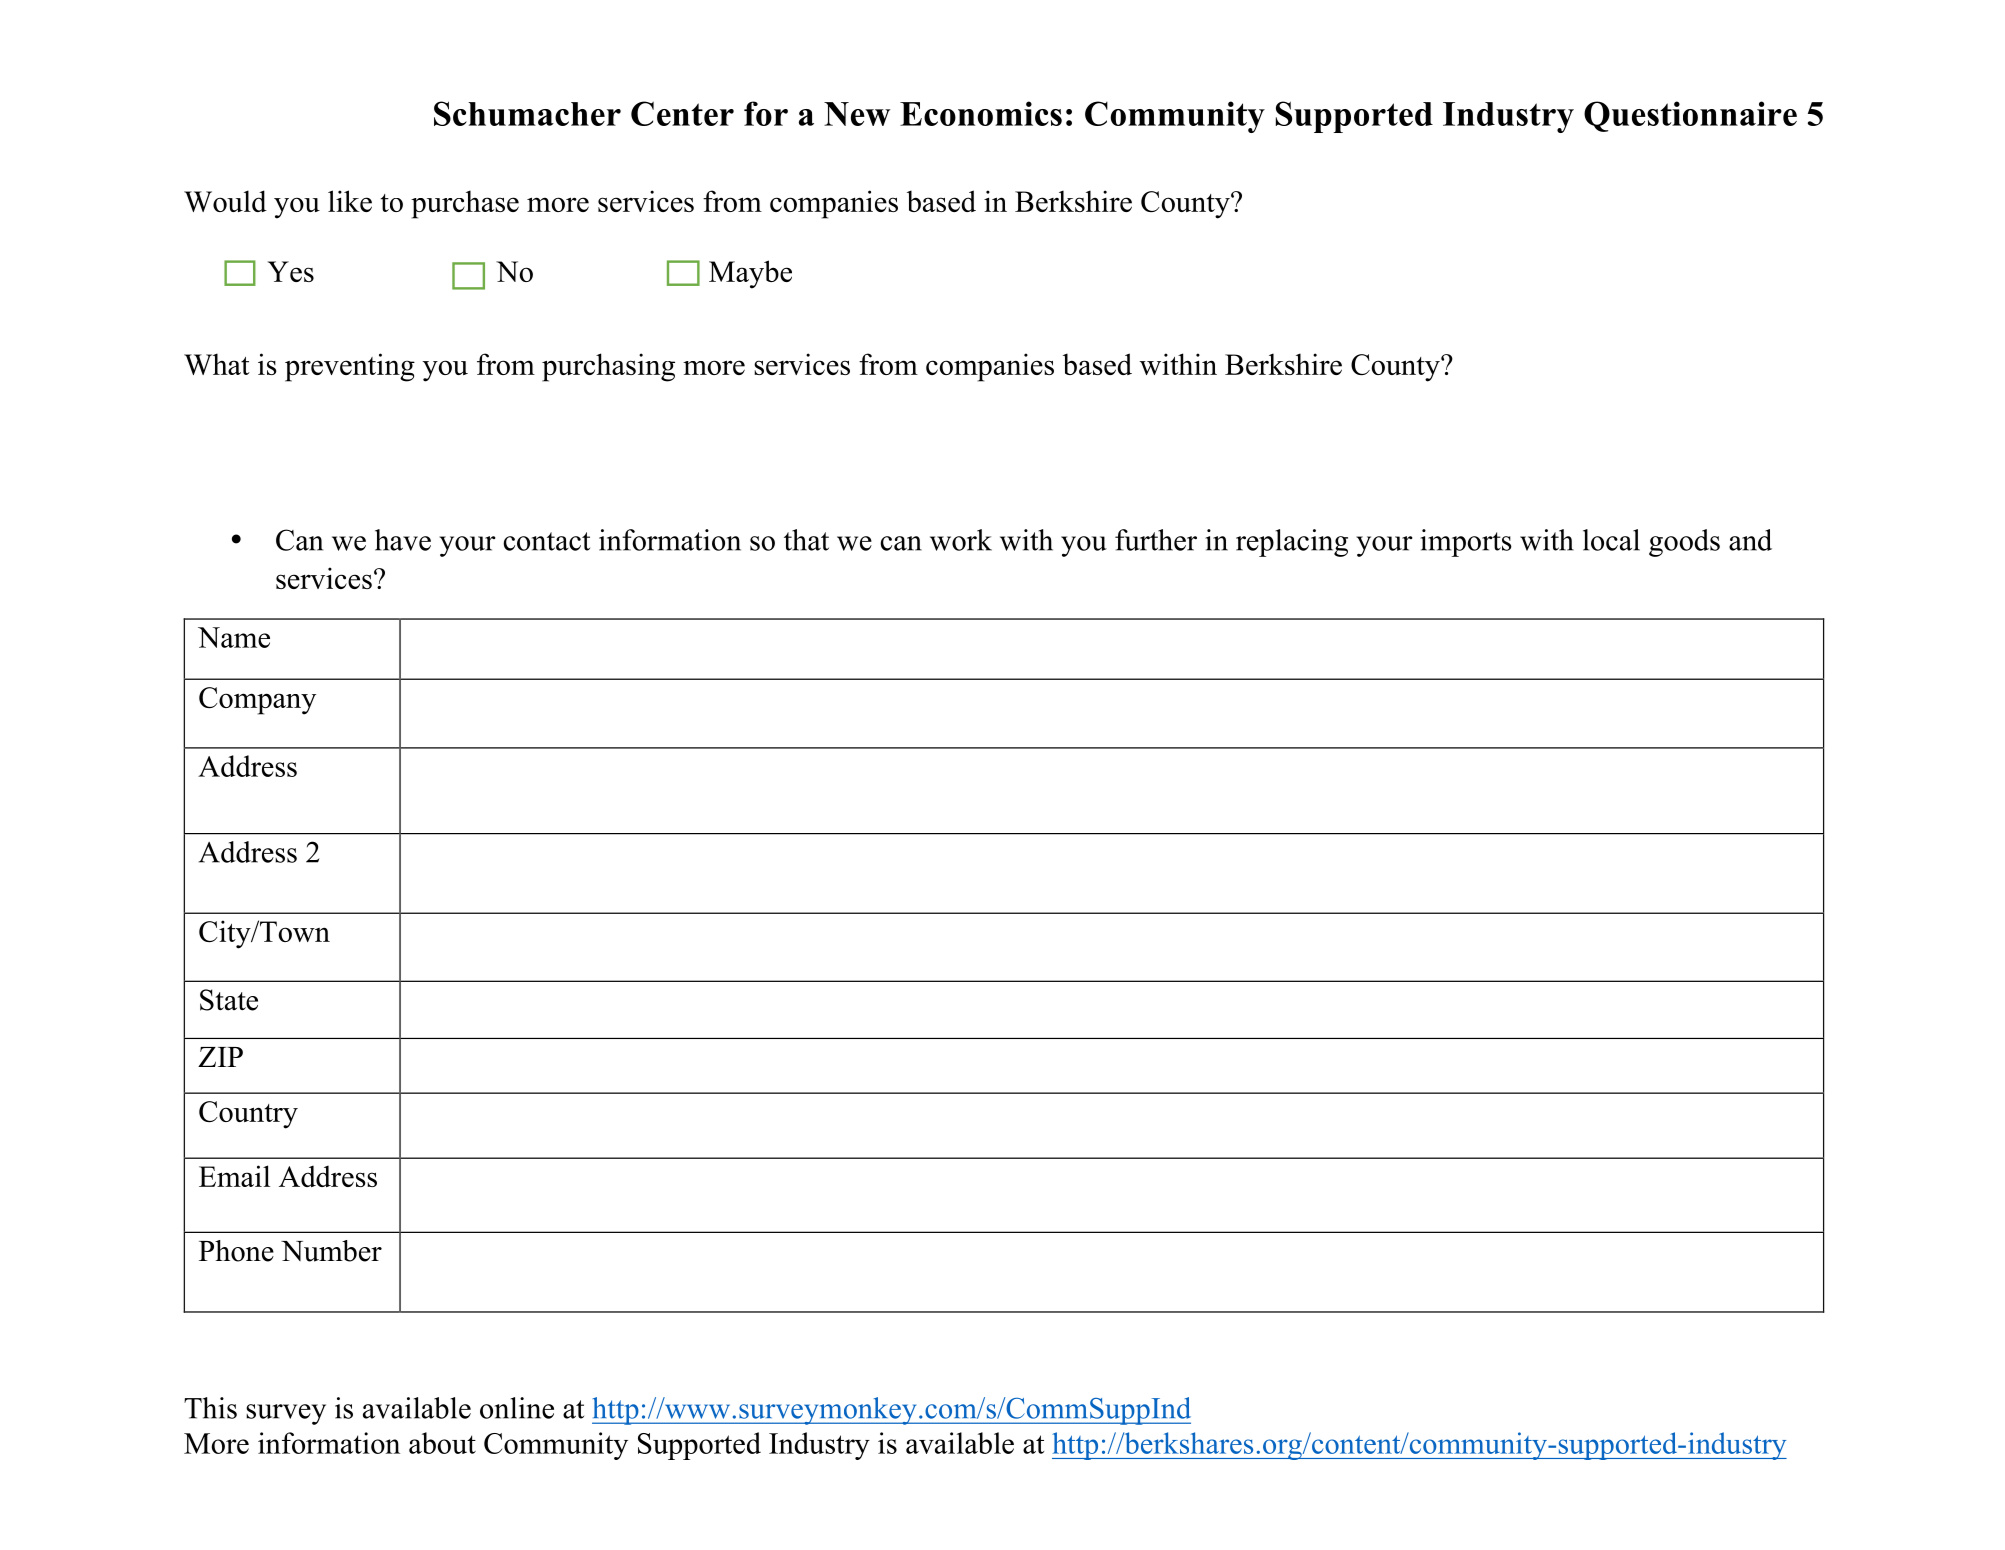 The image size is (2005, 1550). What do you see at coordinates (403, 540) in the image?
I see `have` at bounding box center [403, 540].
